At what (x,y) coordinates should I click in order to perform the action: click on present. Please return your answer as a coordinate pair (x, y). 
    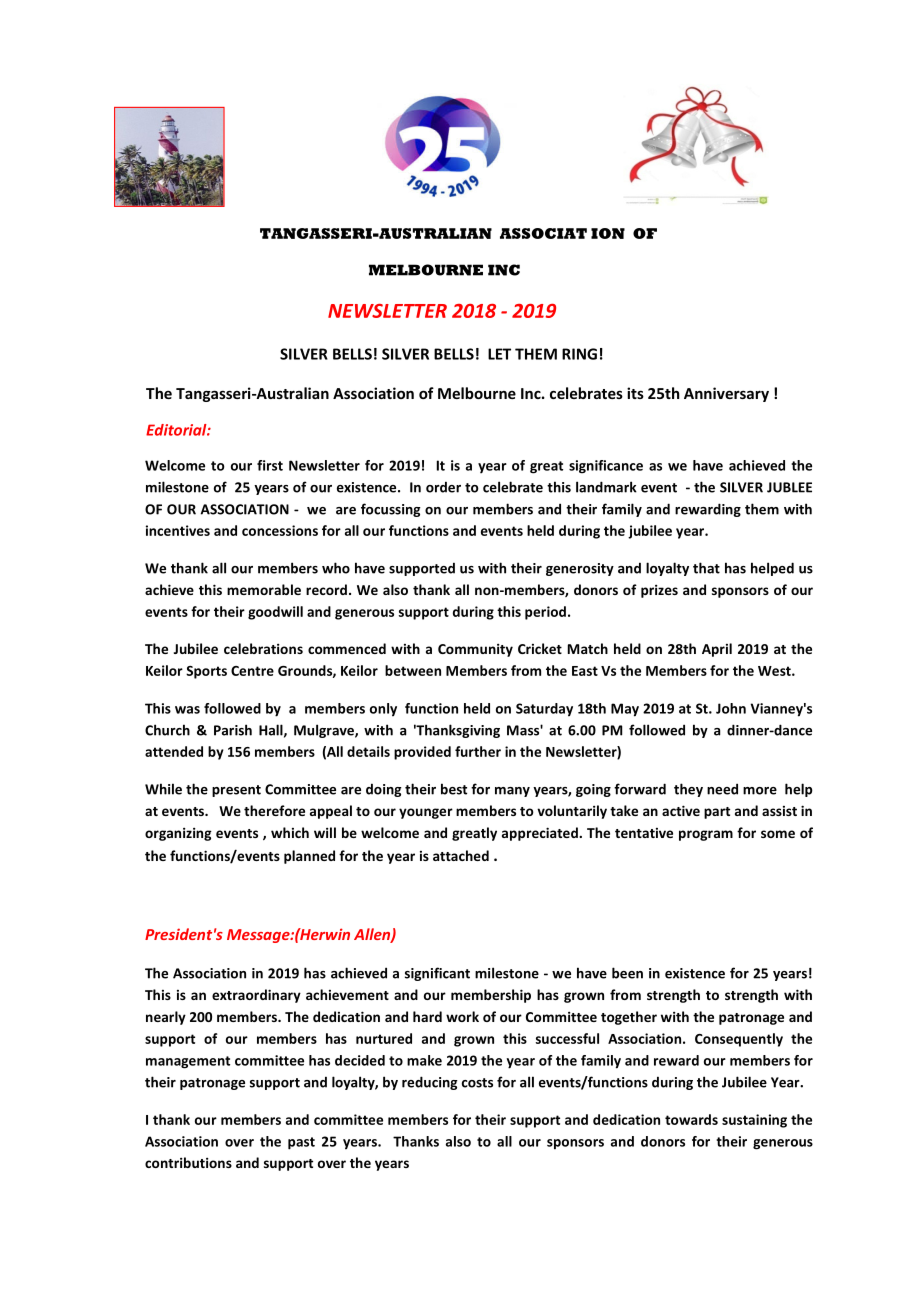
    Looking at the image, I should click on (236, 791).
